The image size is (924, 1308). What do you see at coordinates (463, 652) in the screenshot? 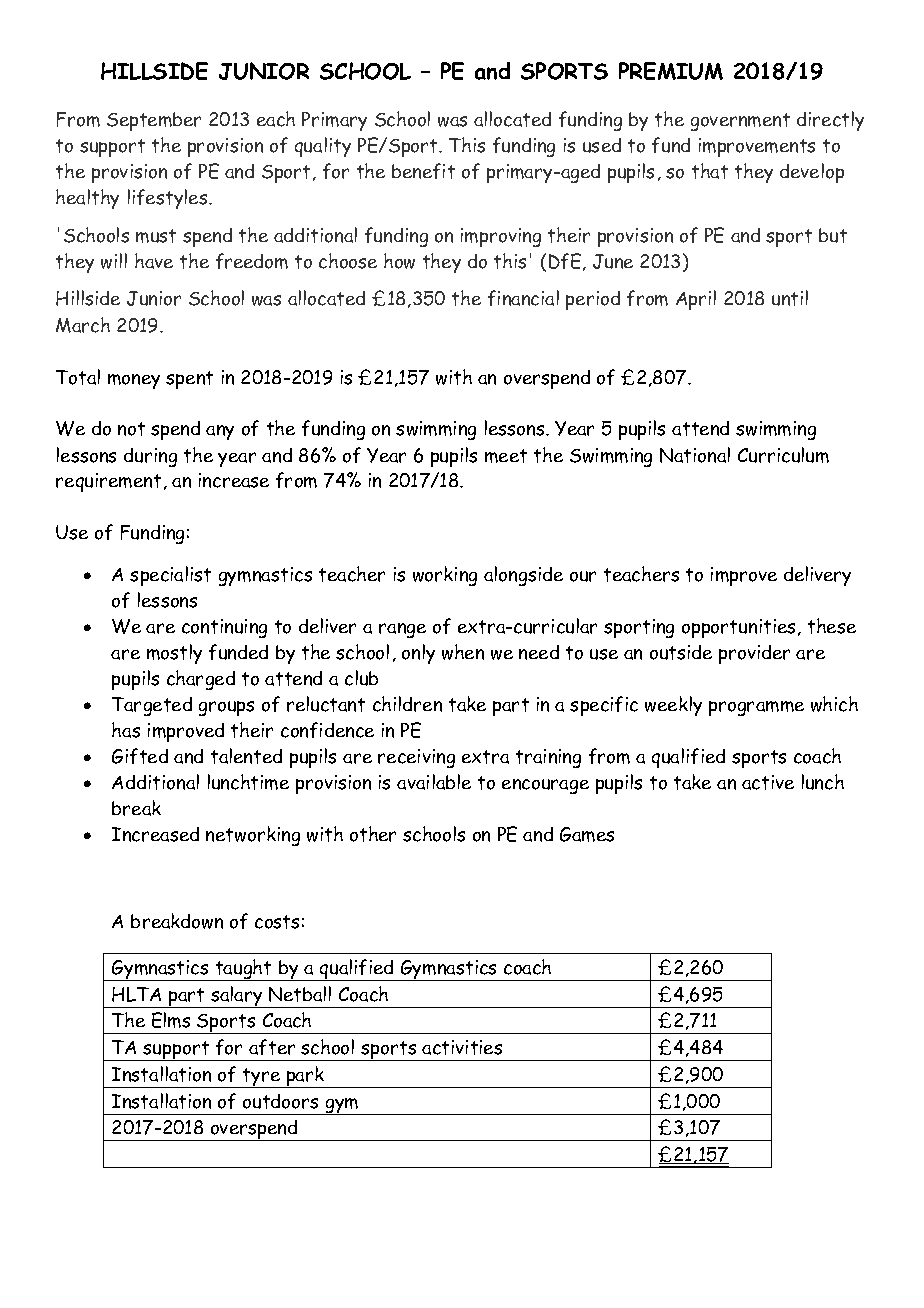
I see `when` at bounding box center [463, 652].
